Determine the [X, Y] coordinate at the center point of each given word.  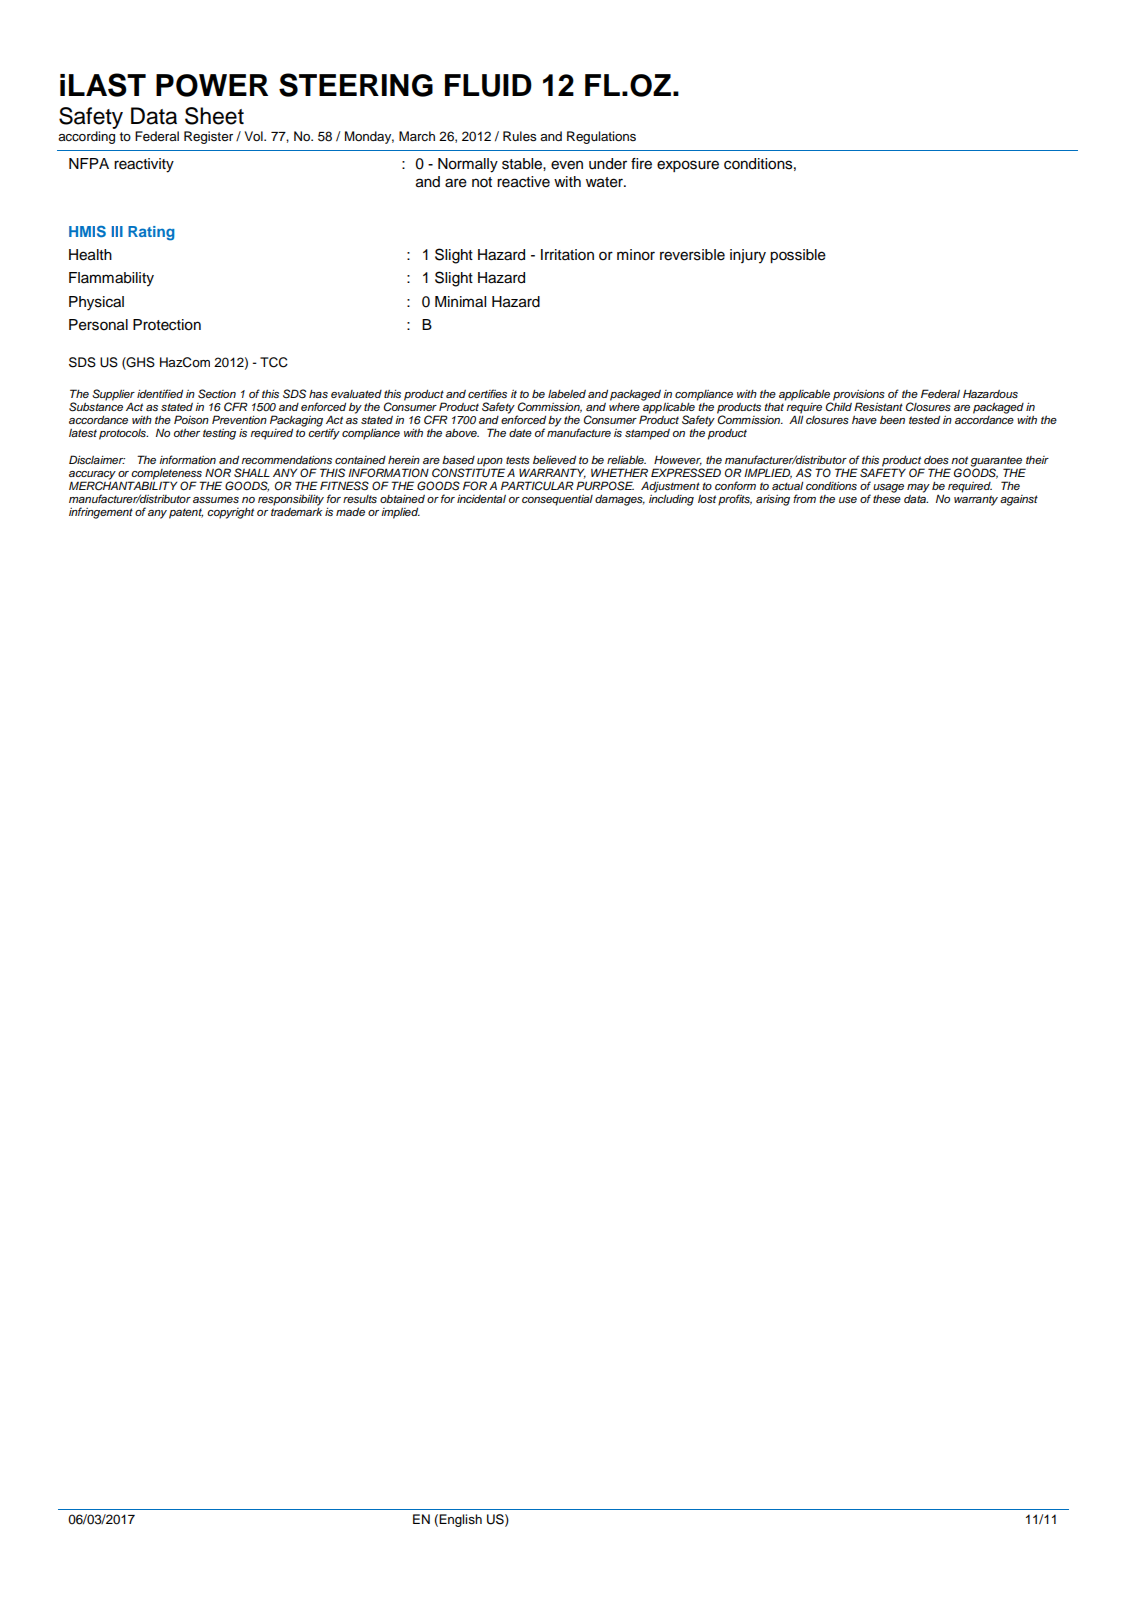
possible [798, 256]
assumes [216, 500]
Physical [96, 303]
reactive [523, 182]
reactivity [144, 165]
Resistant [878, 406]
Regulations [601, 137]
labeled [567, 393]
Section [217, 394]
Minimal [460, 302]
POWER [212, 85]
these [887, 499]
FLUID [488, 85]
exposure [688, 166]
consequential [557, 500]
